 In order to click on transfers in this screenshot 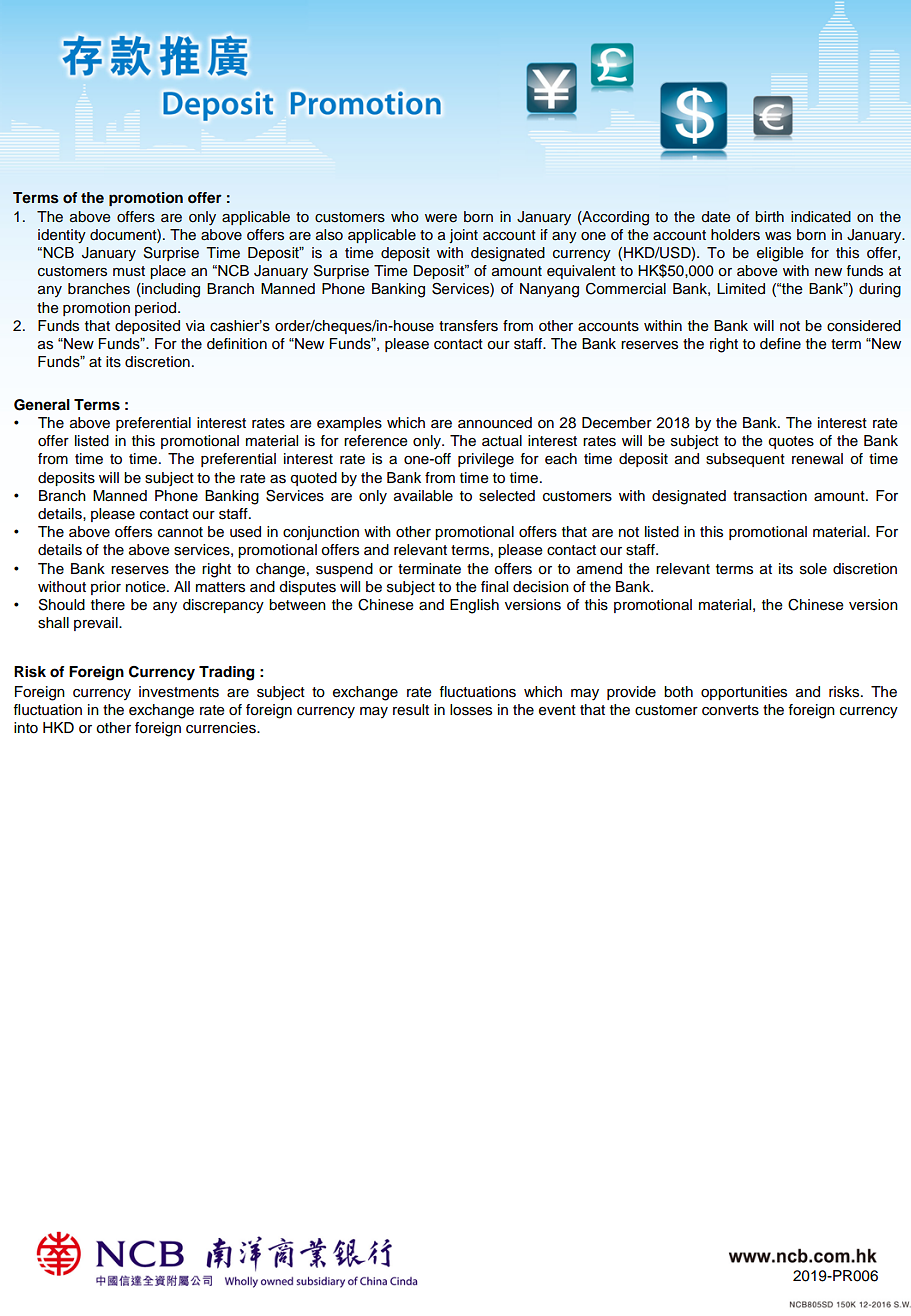, I will do `click(468, 326)`.
